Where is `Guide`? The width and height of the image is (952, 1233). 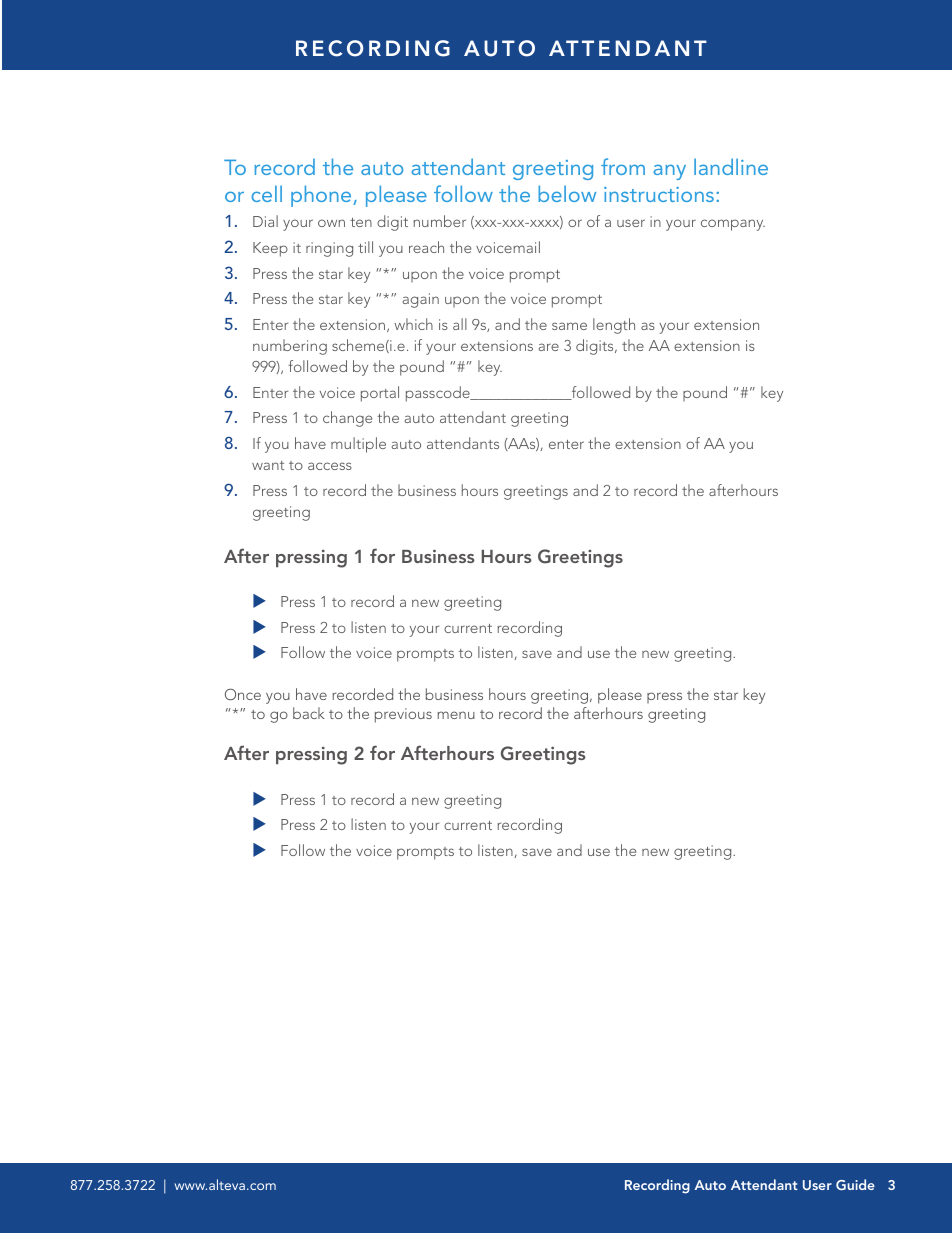
Guide is located at coordinates (855, 1184).
